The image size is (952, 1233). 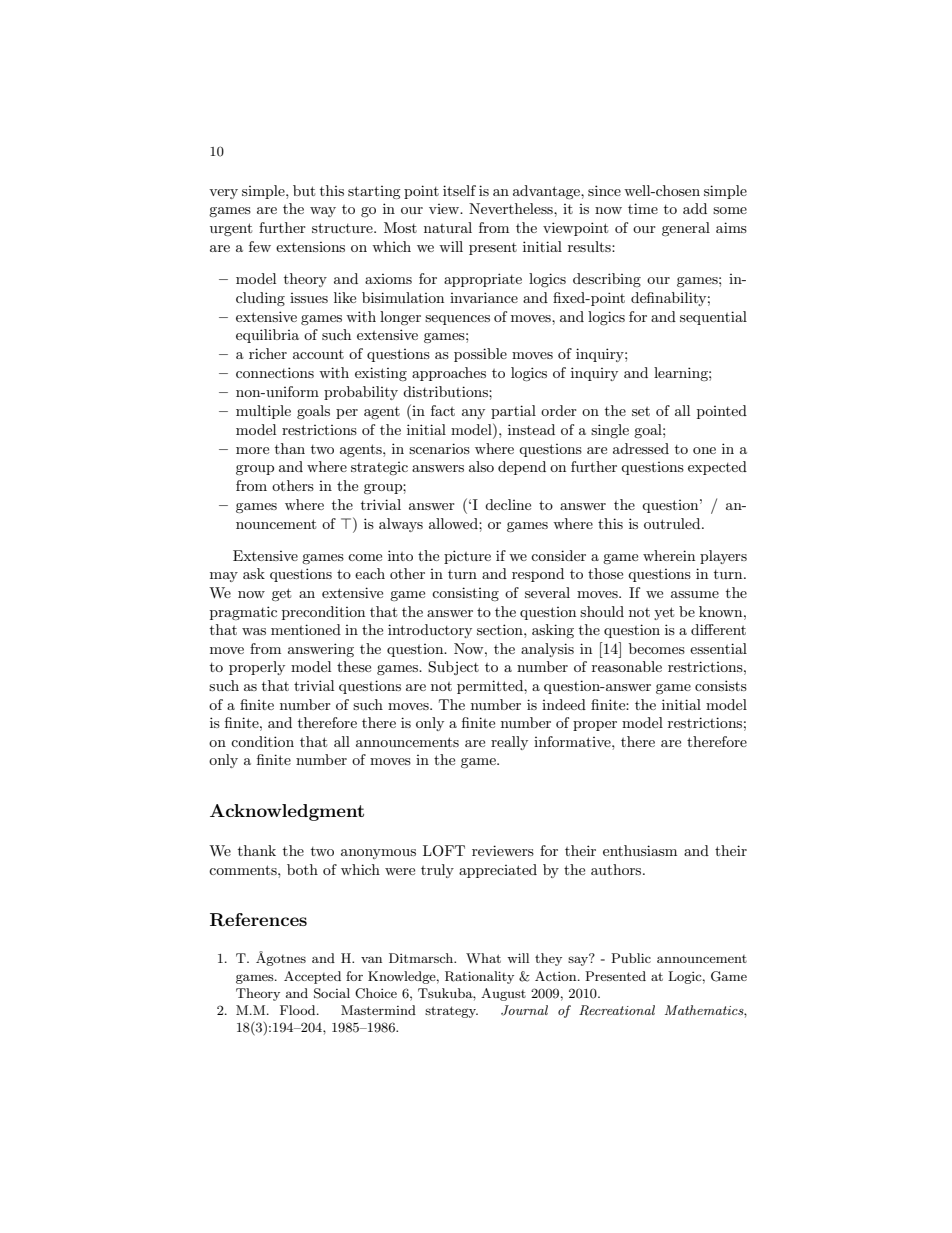 What do you see at coordinates (281, 594) in the screenshot?
I see `get` at bounding box center [281, 594].
